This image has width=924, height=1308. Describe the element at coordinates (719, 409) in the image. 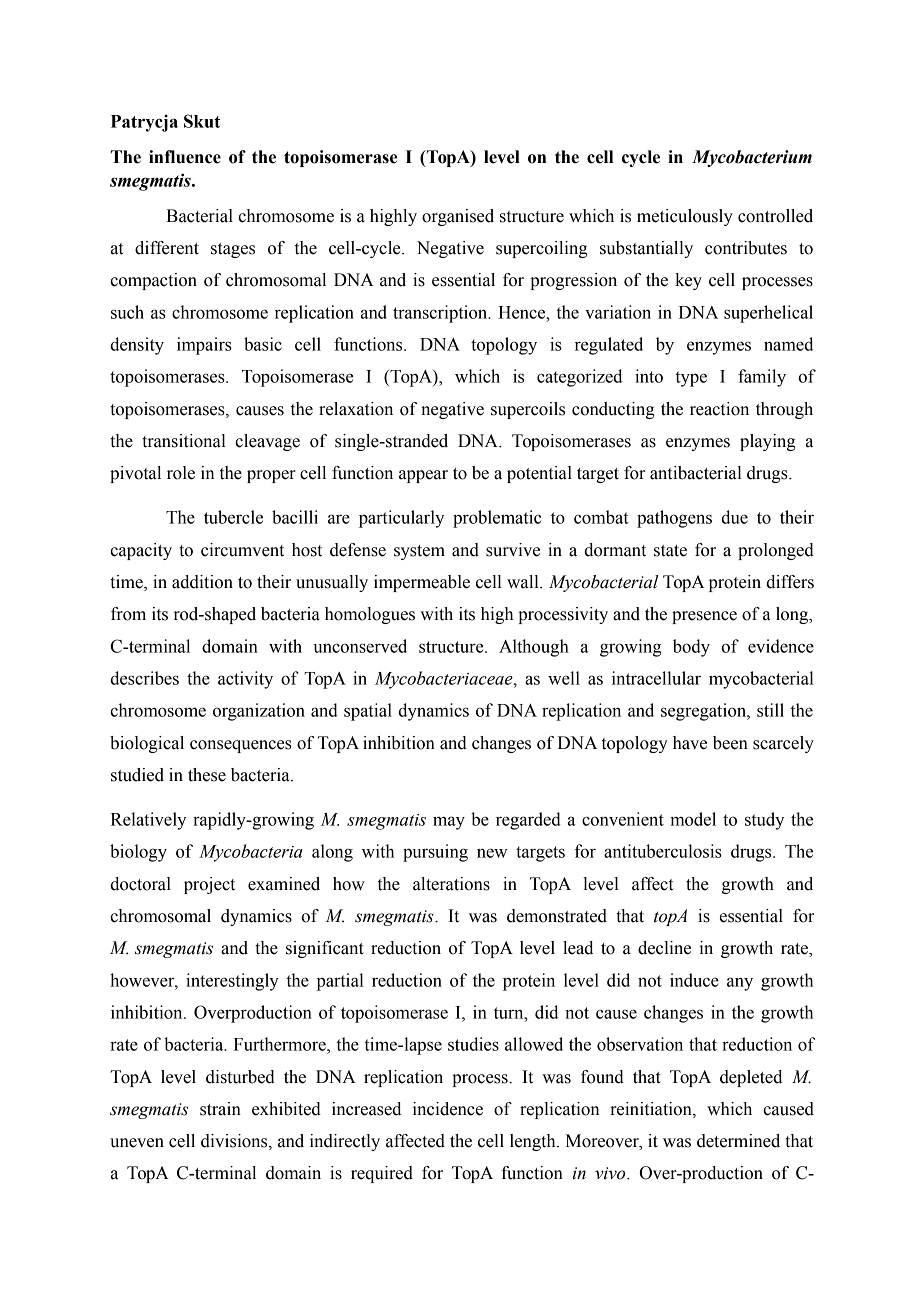

I see `reaction` at that location.
